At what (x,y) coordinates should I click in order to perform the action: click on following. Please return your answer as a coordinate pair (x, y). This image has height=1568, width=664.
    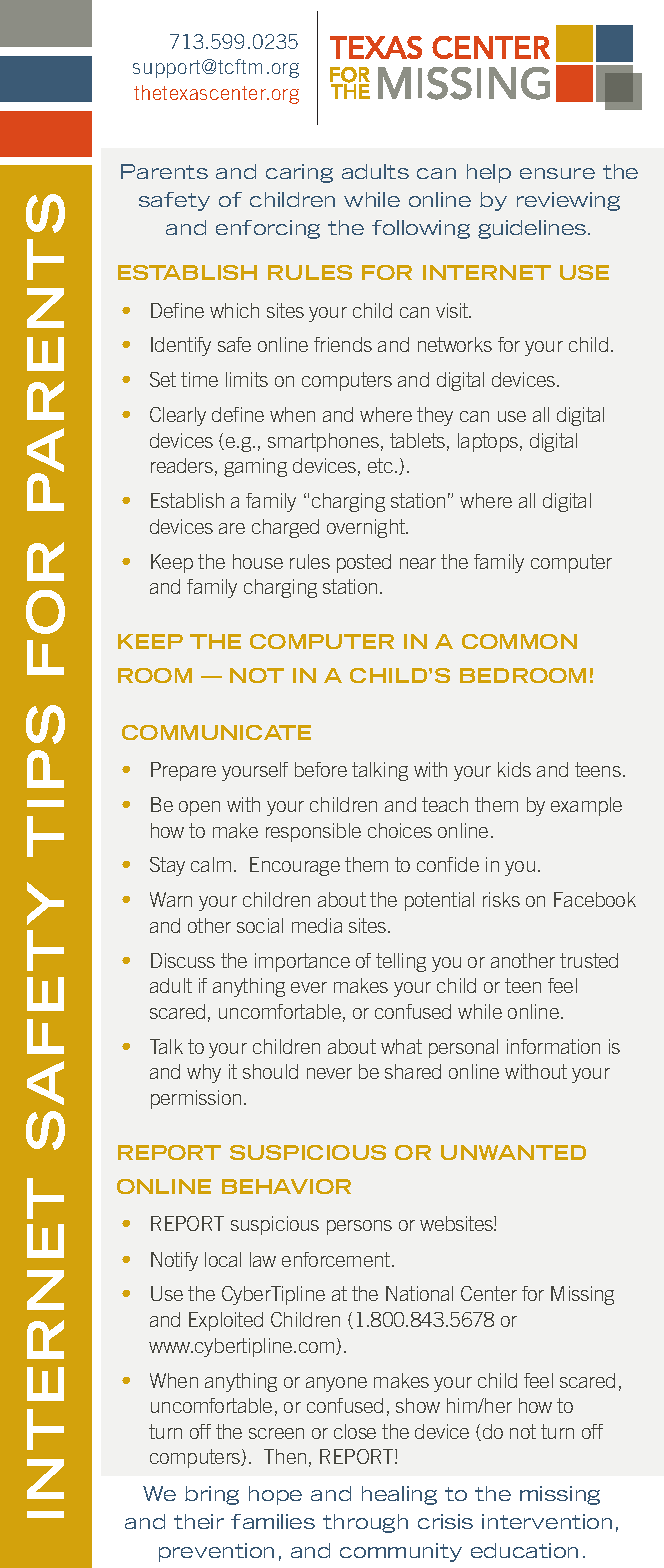
    Looking at the image, I should click on (421, 229).
